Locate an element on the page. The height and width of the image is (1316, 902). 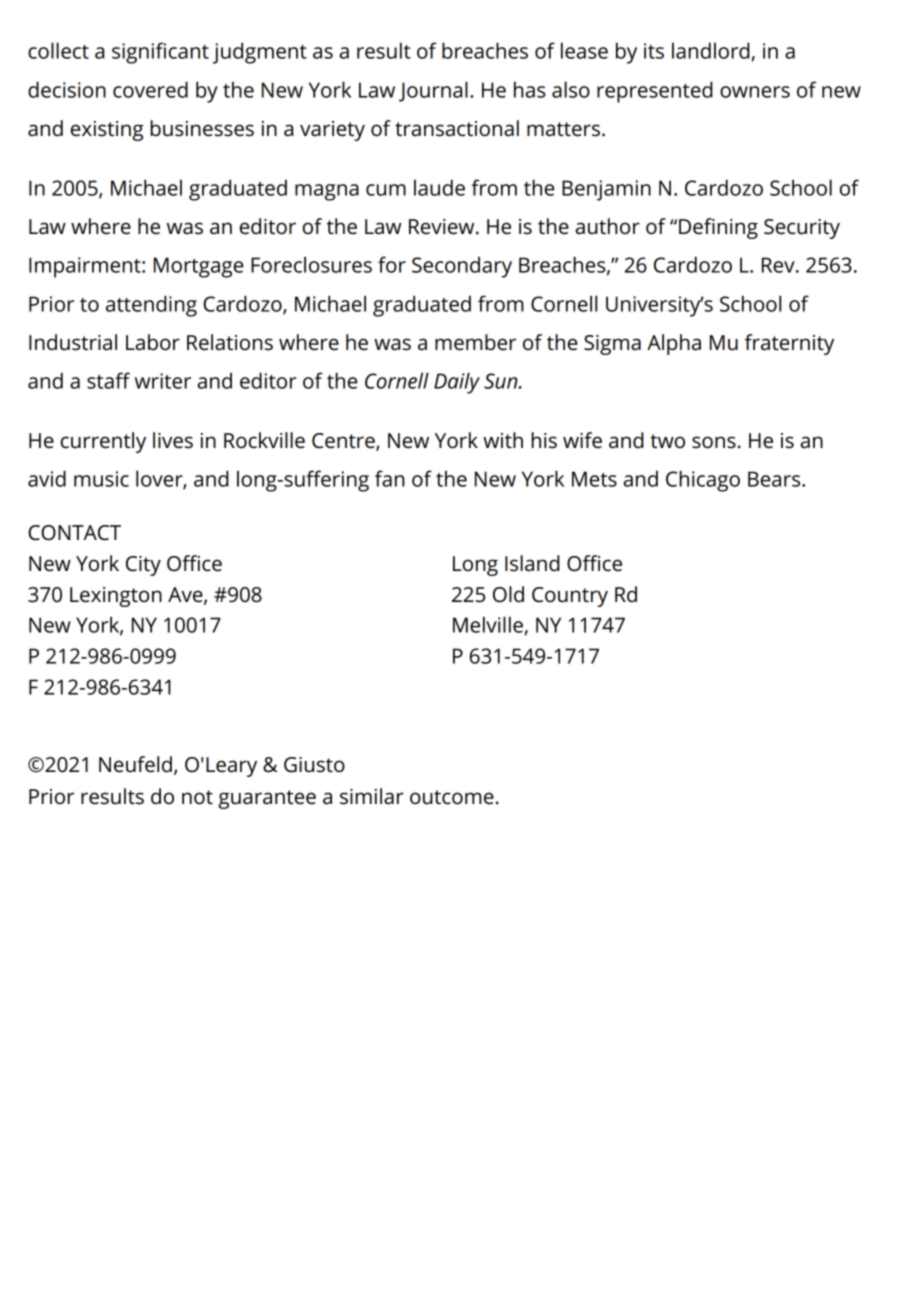
Defining is located at coordinates (718, 228).
